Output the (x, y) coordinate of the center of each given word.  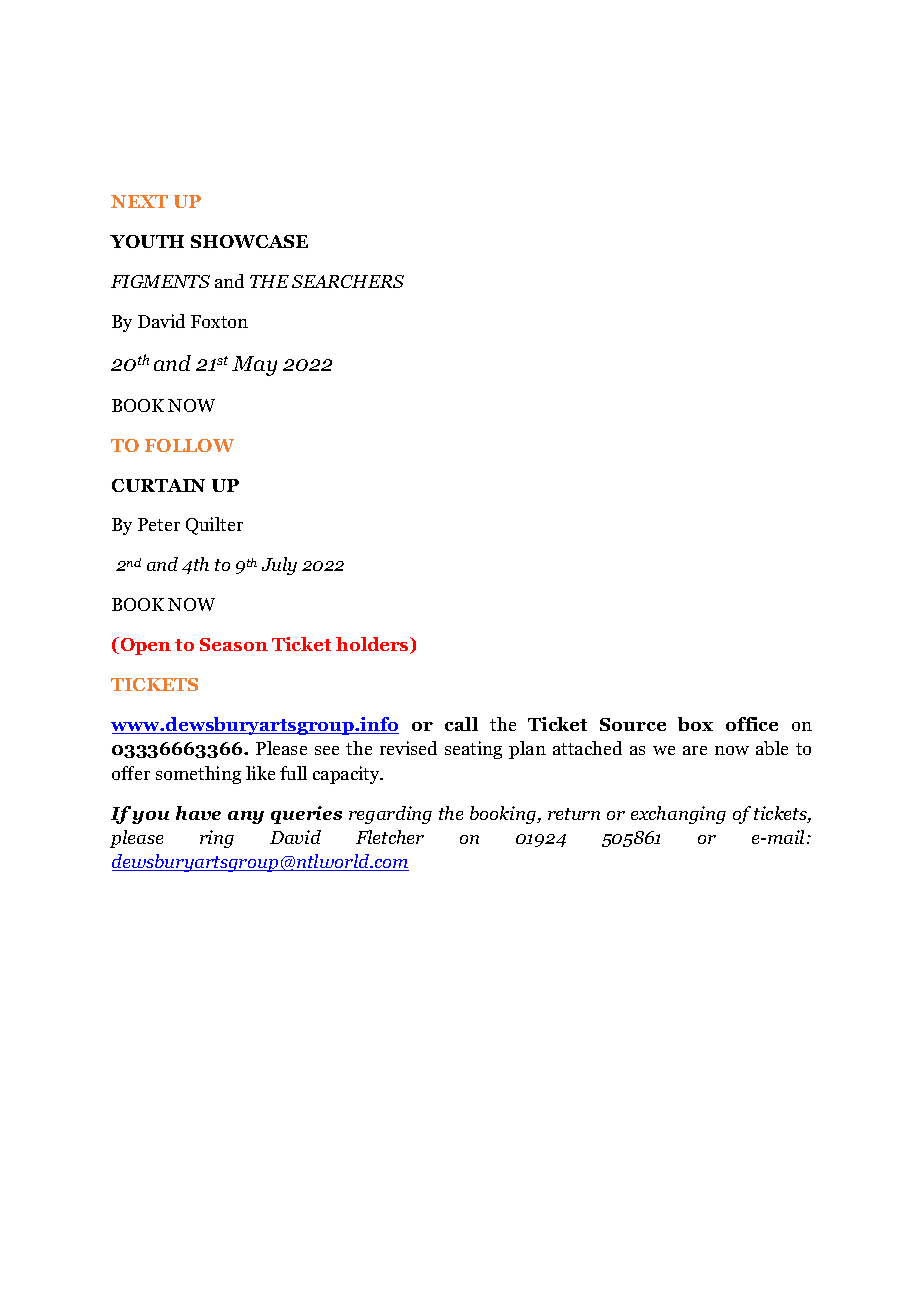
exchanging (678, 815)
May (254, 366)
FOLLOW (189, 445)
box (695, 724)
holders (373, 645)
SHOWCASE (249, 241)
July (279, 566)
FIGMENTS (160, 281)
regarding (390, 815)
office (752, 724)
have (198, 813)
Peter (159, 524)
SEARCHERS (348, 281)
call (461, 724)
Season (234, 644)
